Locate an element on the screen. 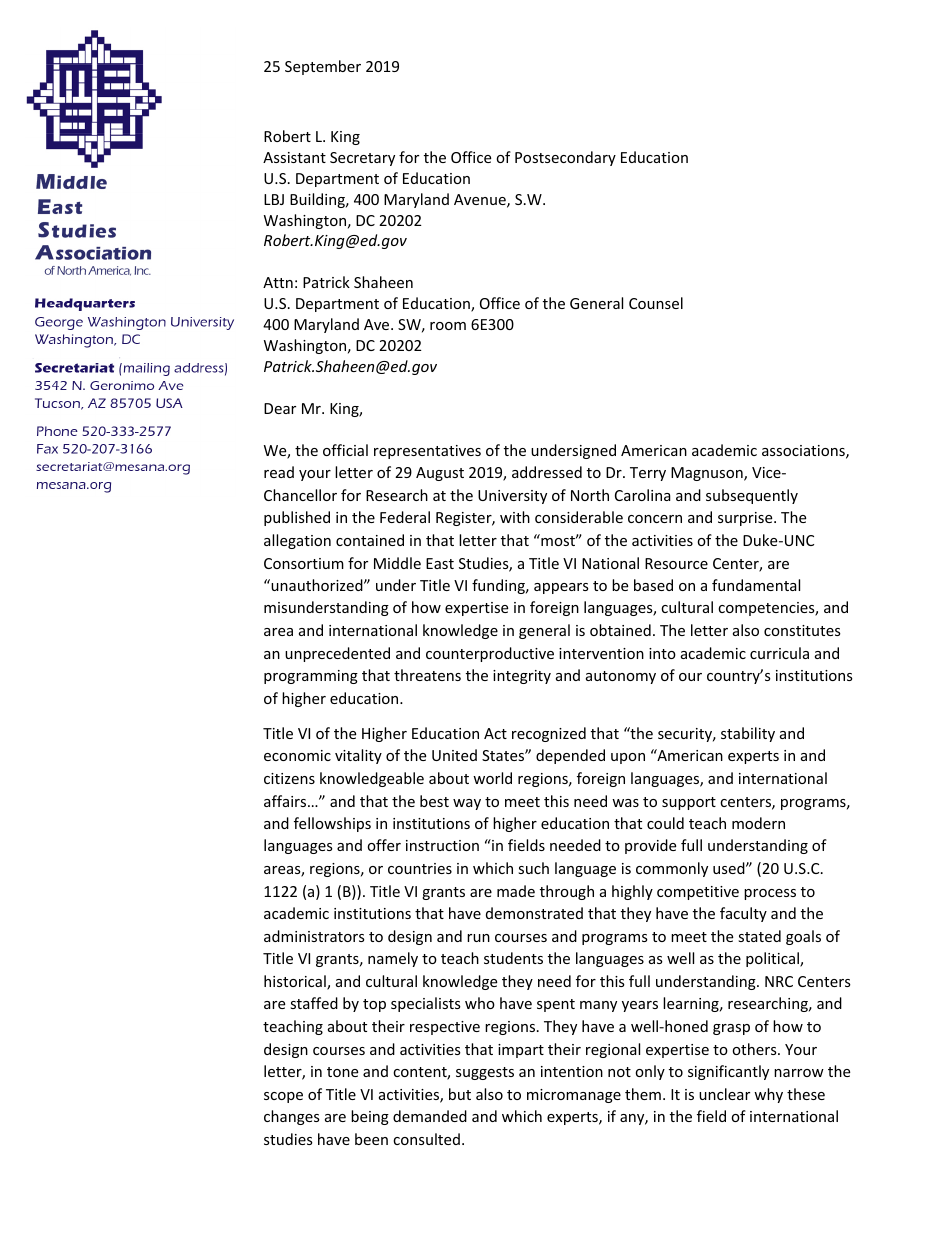 Image resolution: width=952 pixels, height=1233 pixels. Magnuson is located at coordinates (708, 474).
